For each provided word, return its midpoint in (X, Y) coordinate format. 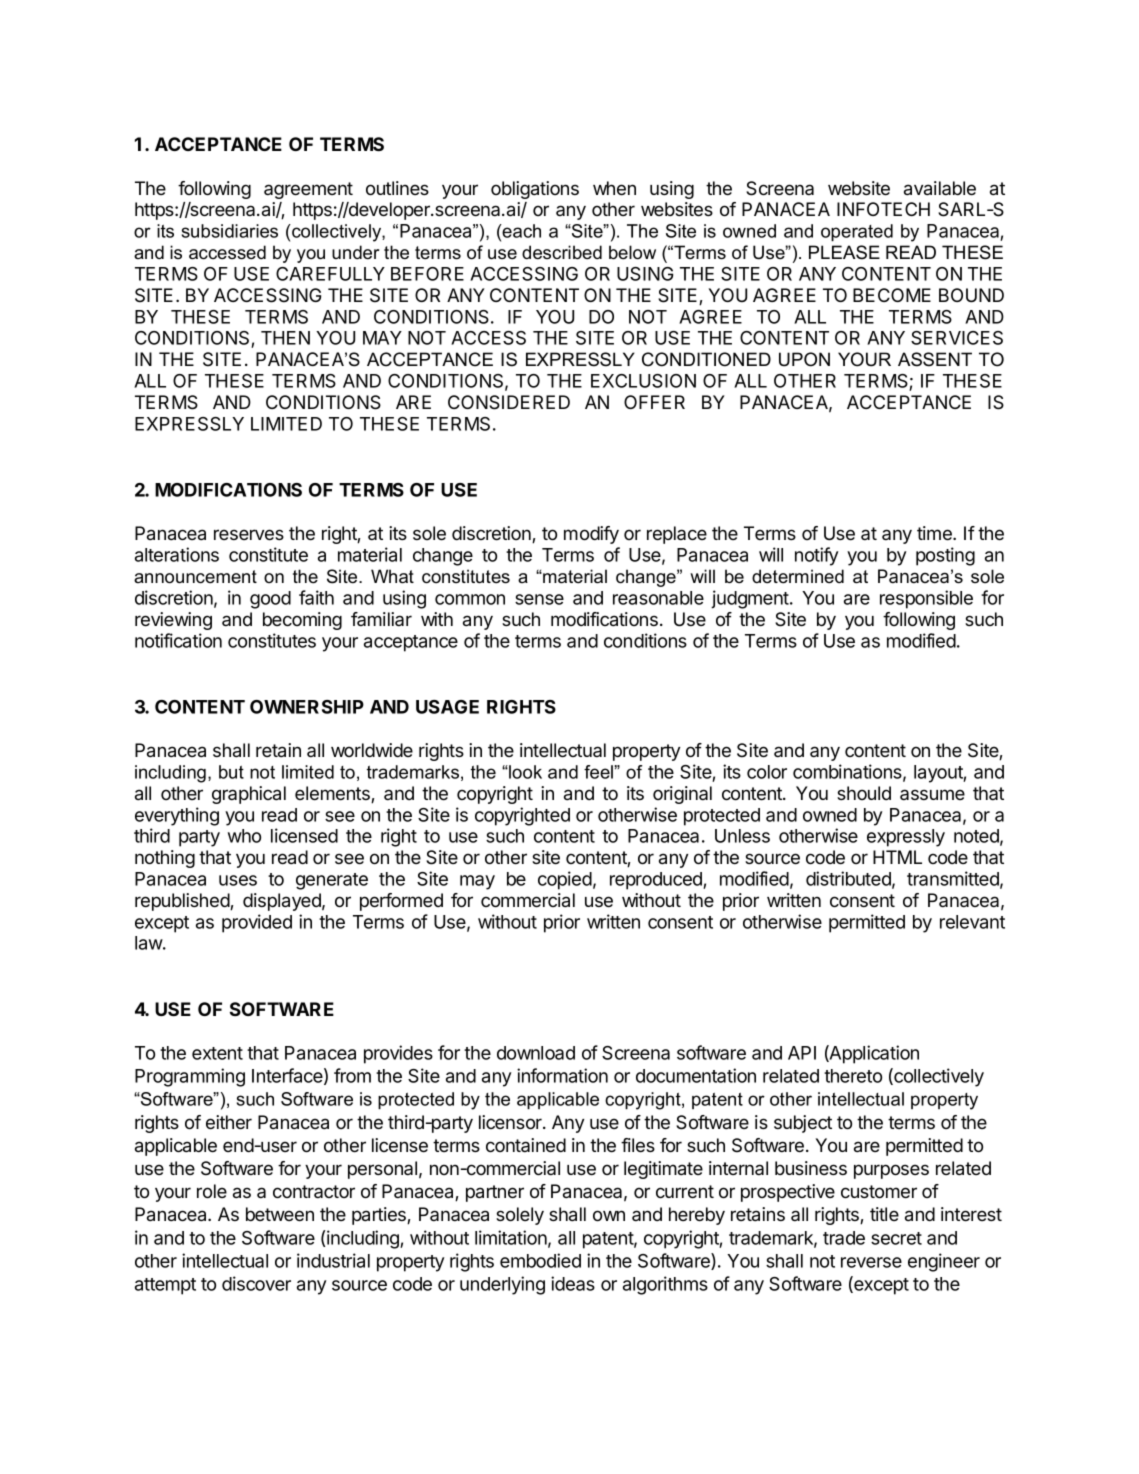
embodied (540, 1260)
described (562, 252)
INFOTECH (883, 209)
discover (256, 1283)
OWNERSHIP (307, 707)
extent (217, 1053)
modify (591, 535)
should (864, 793)
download (536, 1053)
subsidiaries (230, 231)
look (524, 772)
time (935, 533)
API (802, 1053)
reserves (249, 535)
